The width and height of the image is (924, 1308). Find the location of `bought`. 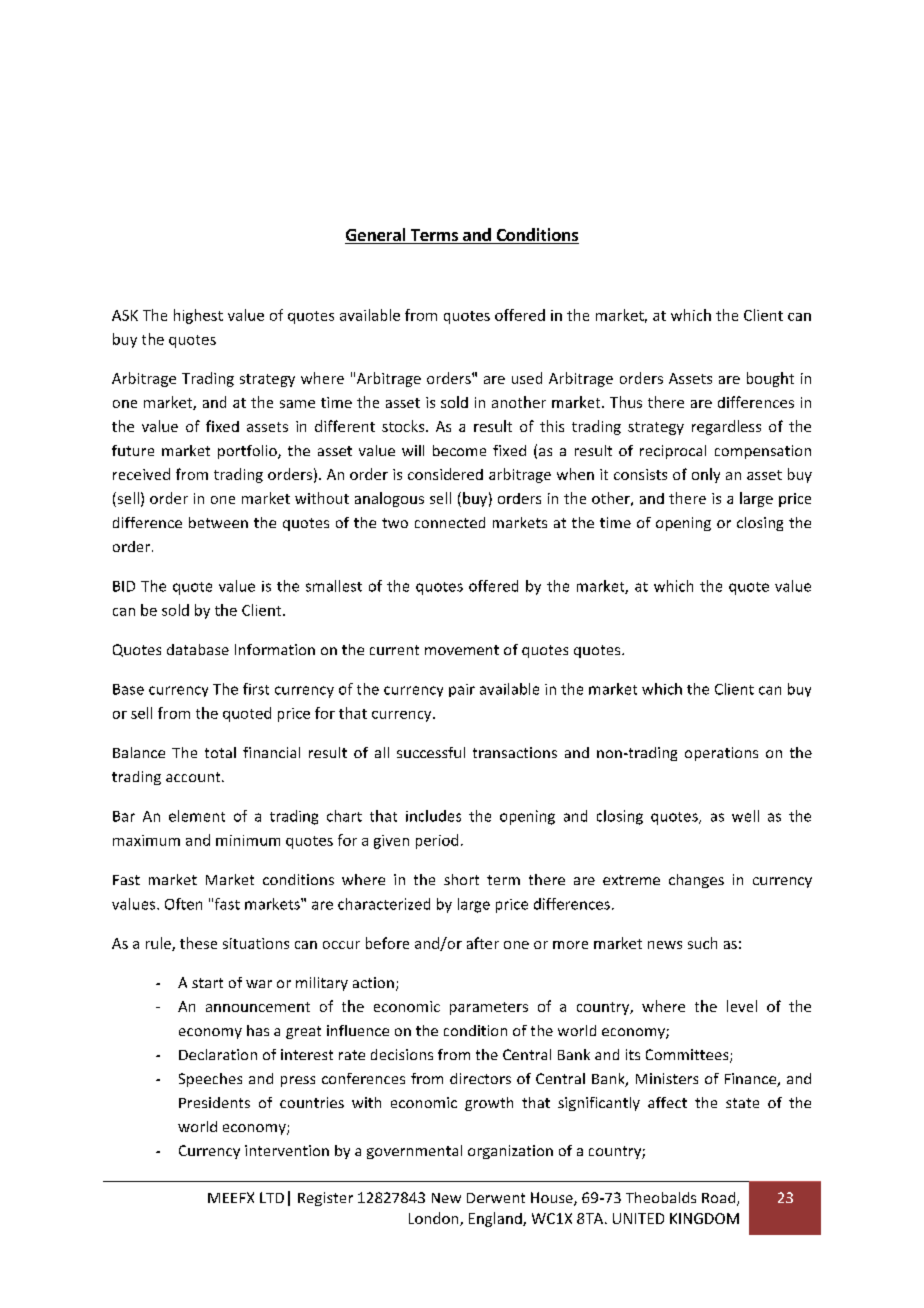

bought is located at coordinates (770, 379).
